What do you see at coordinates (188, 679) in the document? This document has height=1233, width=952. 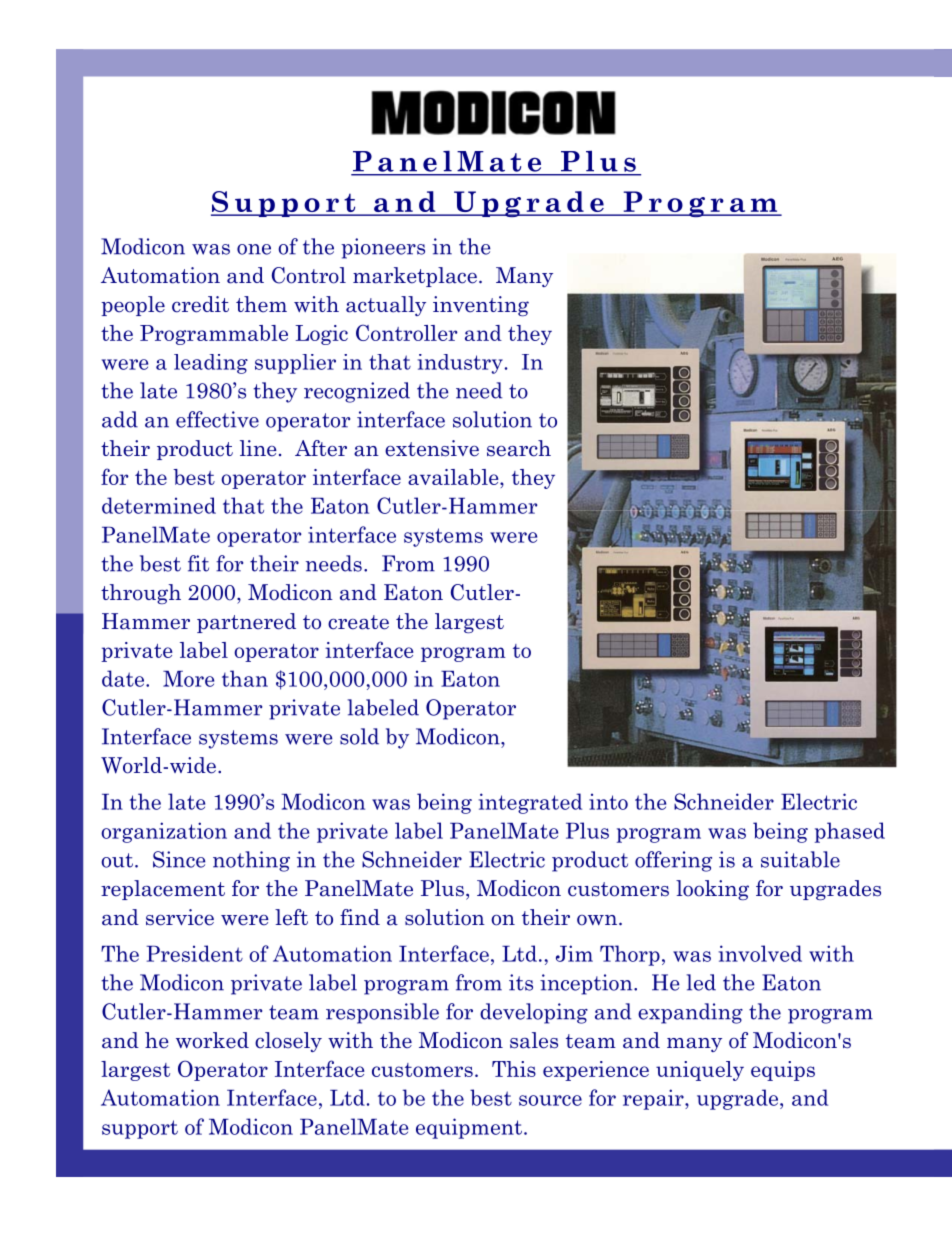 I see `More` at bounding box center [188, 679].
